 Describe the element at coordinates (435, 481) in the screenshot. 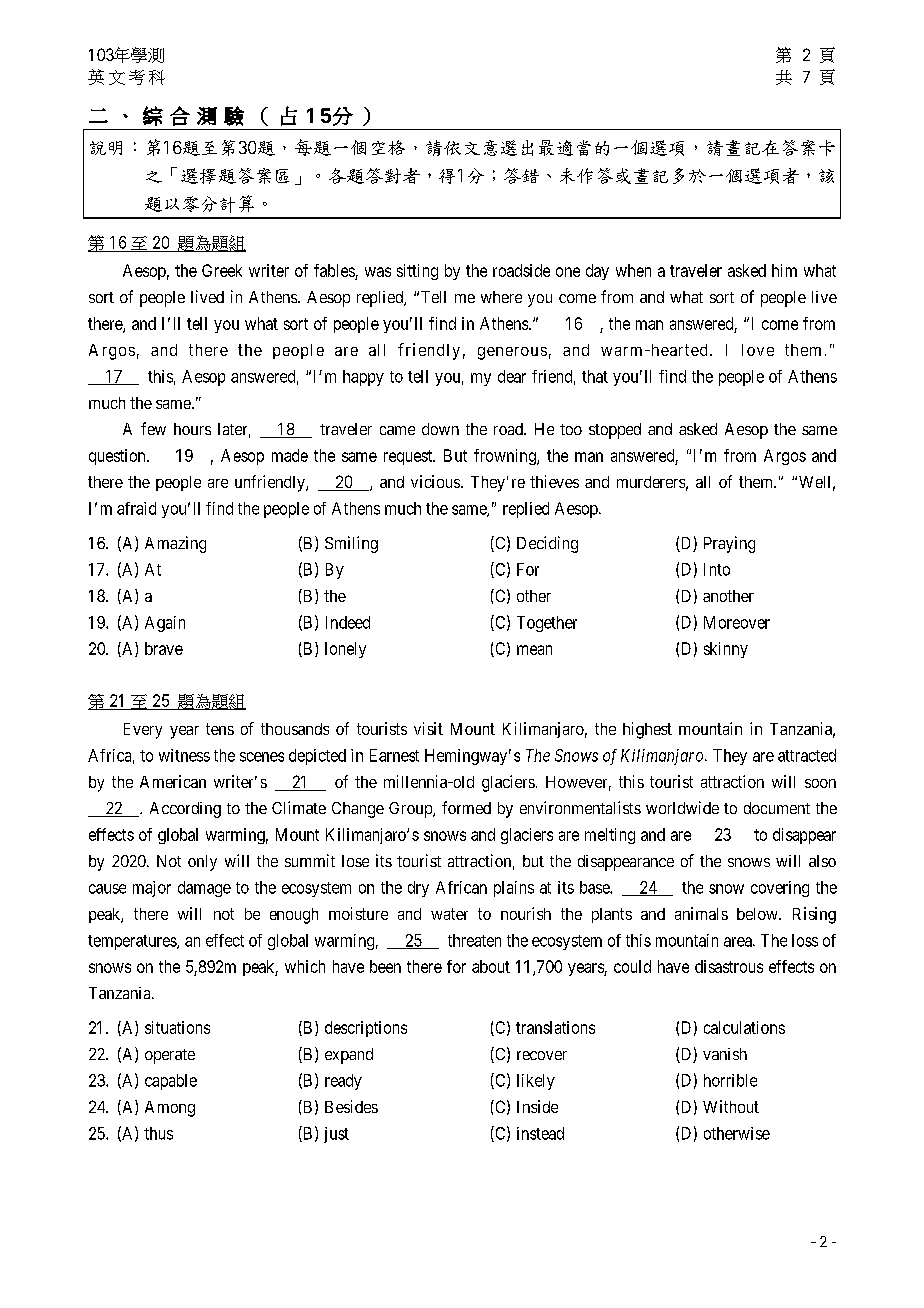

I see `vicious` at that location.
